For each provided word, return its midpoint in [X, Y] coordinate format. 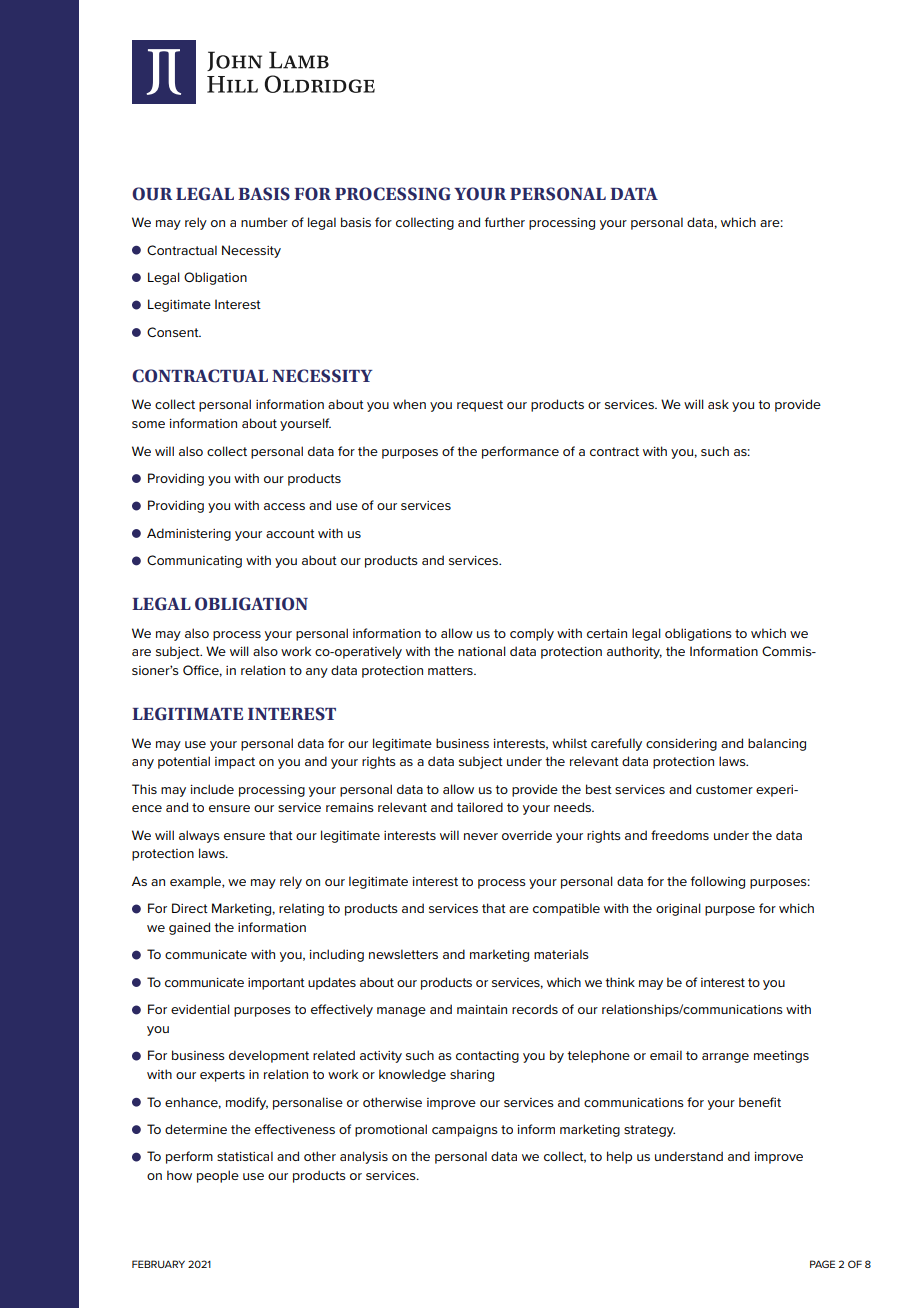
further [505, 222]
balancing [777, 744]
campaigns [465, 1131]
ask [718, 404]
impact [235, 763]
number [264, 222]
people [218, 1176]
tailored [480, 807]
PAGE [822, 1264]
